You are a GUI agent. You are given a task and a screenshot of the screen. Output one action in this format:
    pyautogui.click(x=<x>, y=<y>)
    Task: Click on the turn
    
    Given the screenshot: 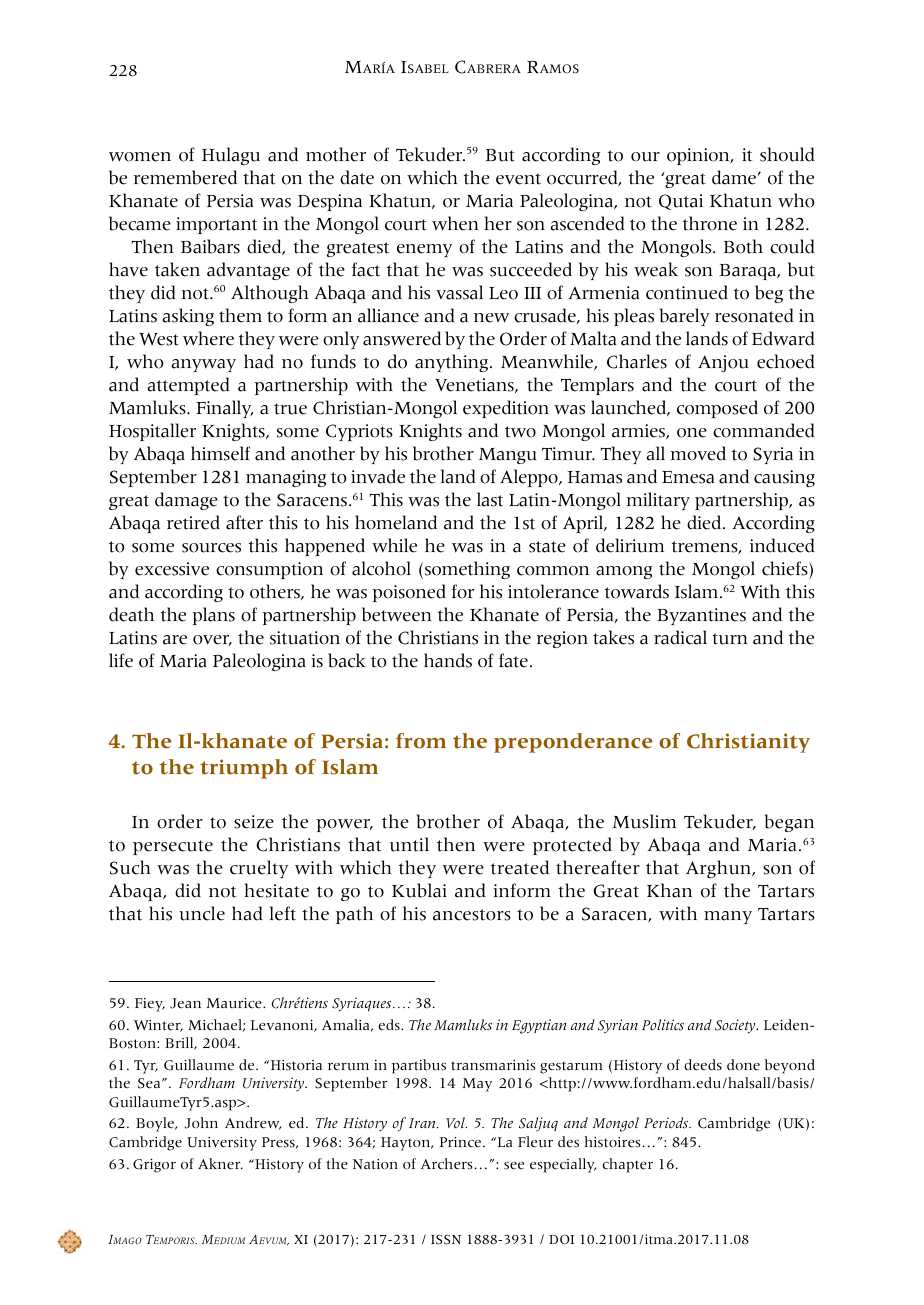 What is the action you would take?
    pyautogui.click(x=730, y=639)
